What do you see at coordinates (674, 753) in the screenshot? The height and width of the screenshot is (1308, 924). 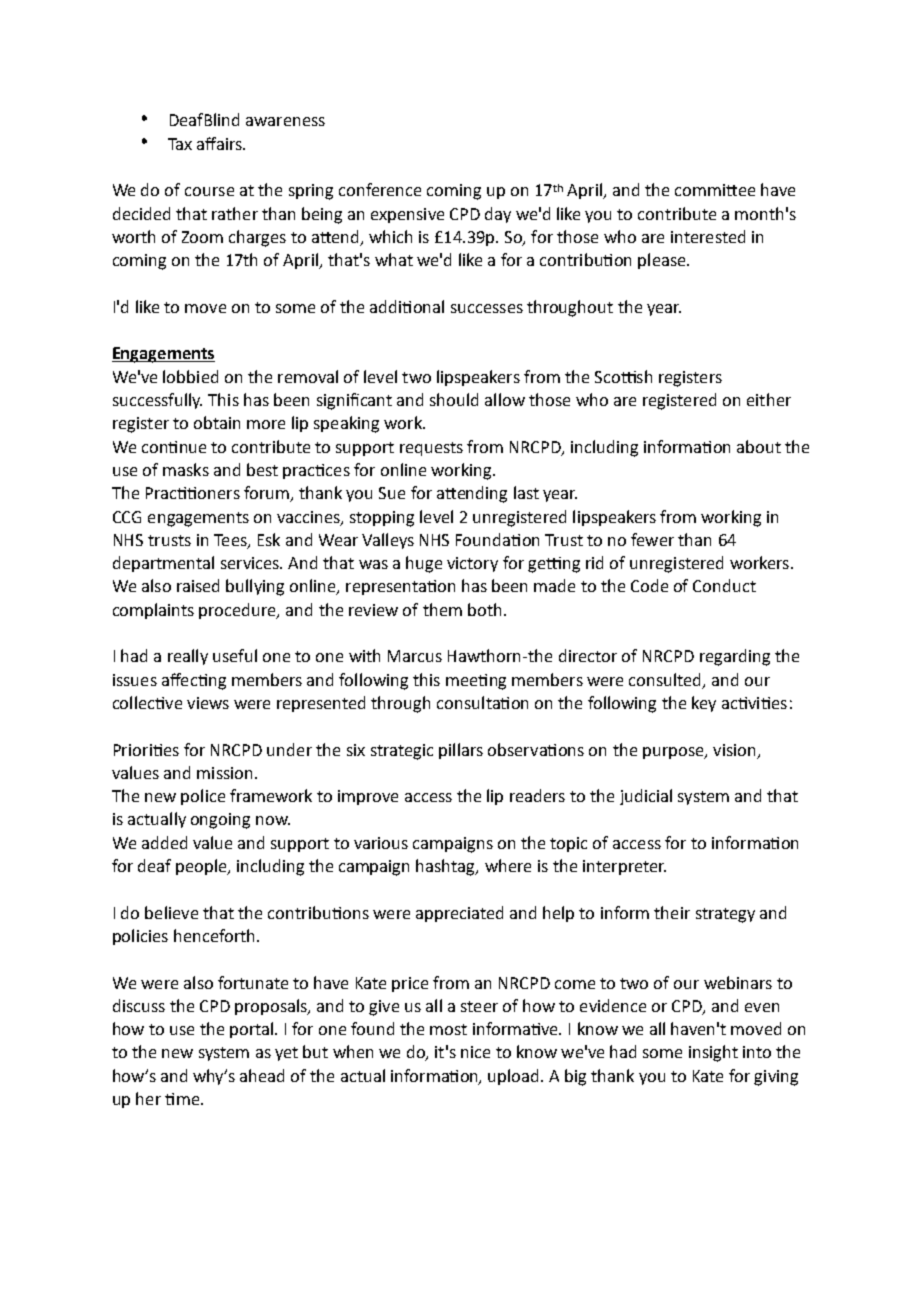 I see `purpose` at bounding box center [674, 753].
